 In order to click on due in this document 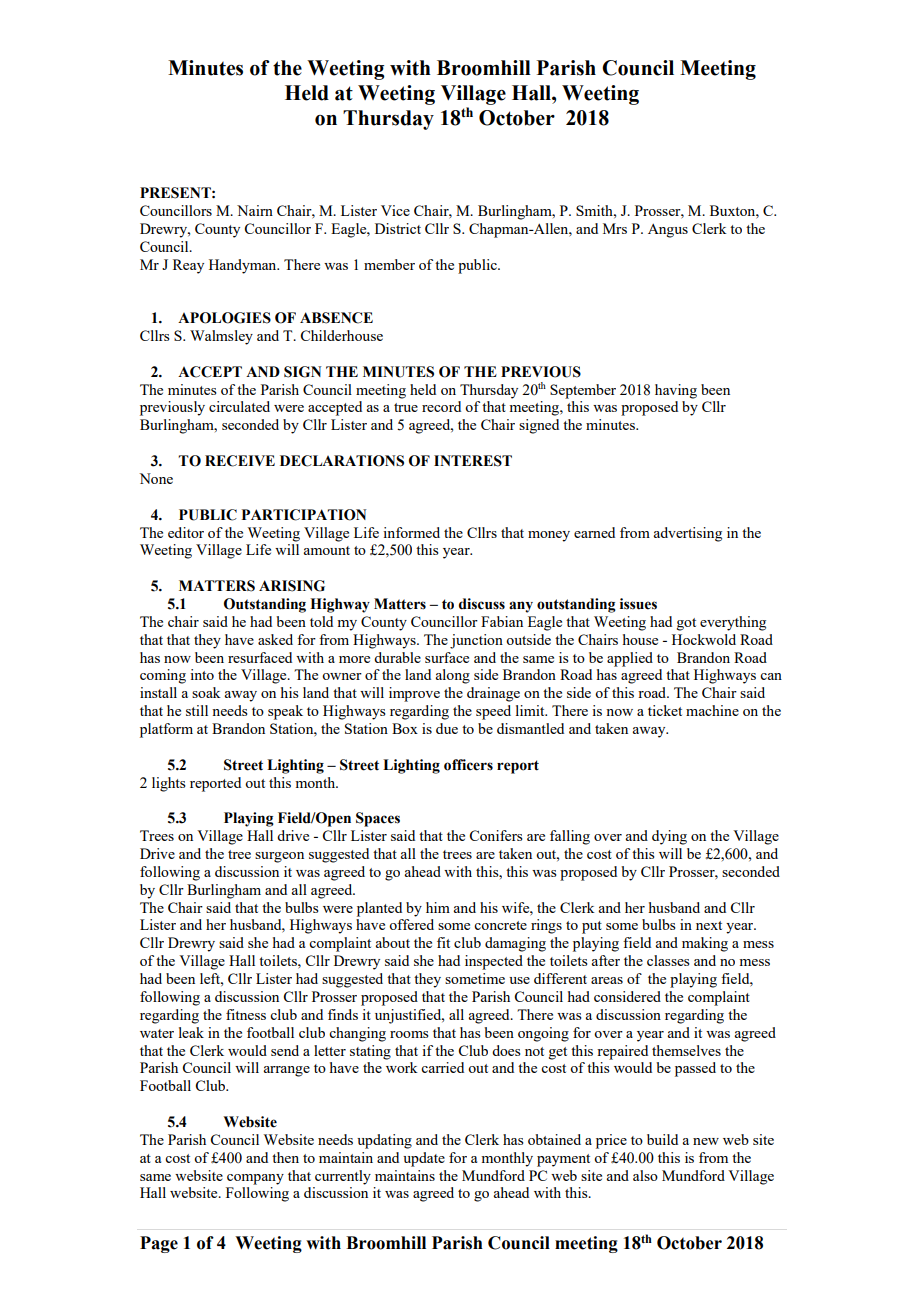, I will do `click(447, 728)`.
